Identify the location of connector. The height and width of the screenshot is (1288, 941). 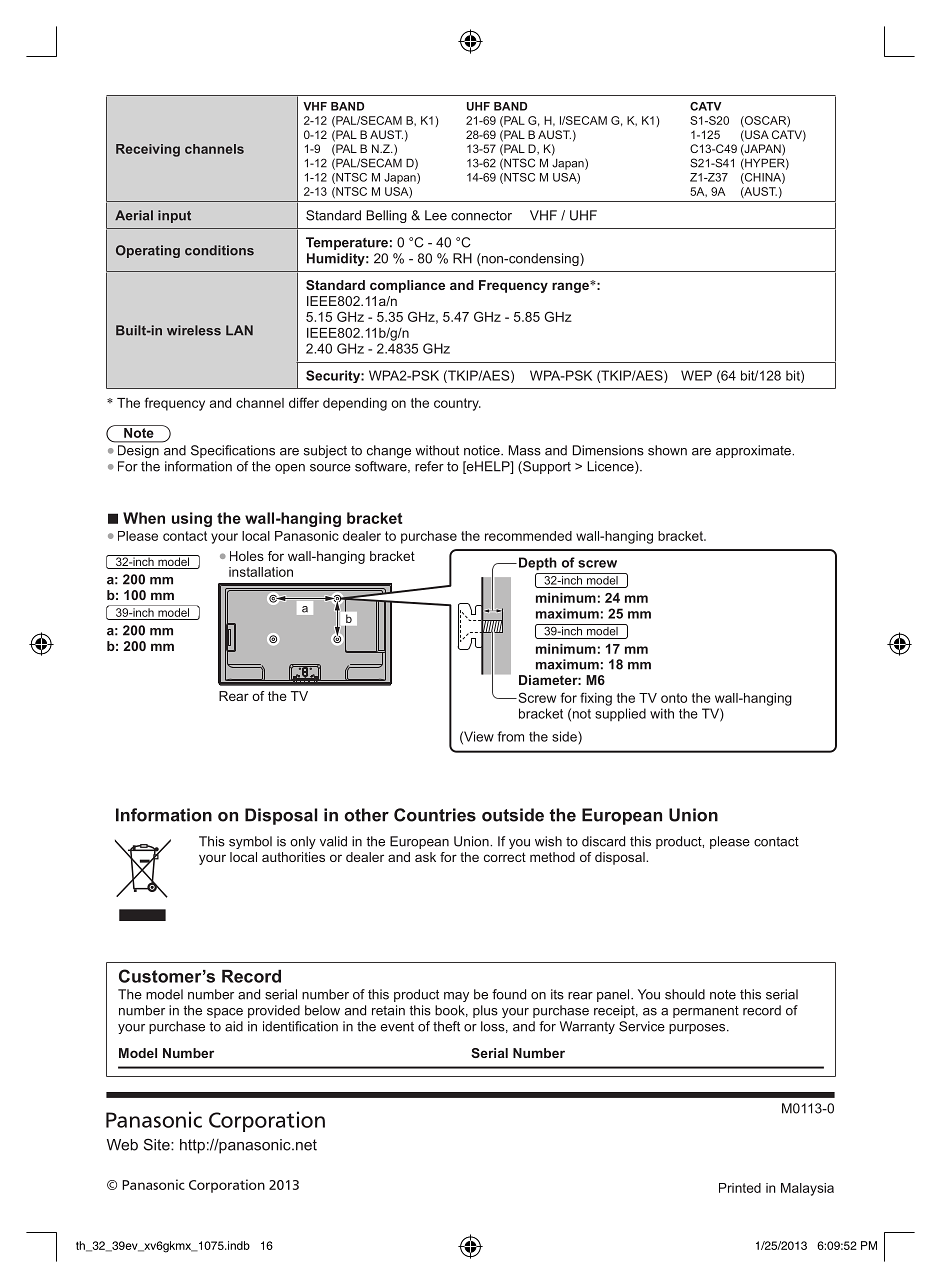
(481, 216).
